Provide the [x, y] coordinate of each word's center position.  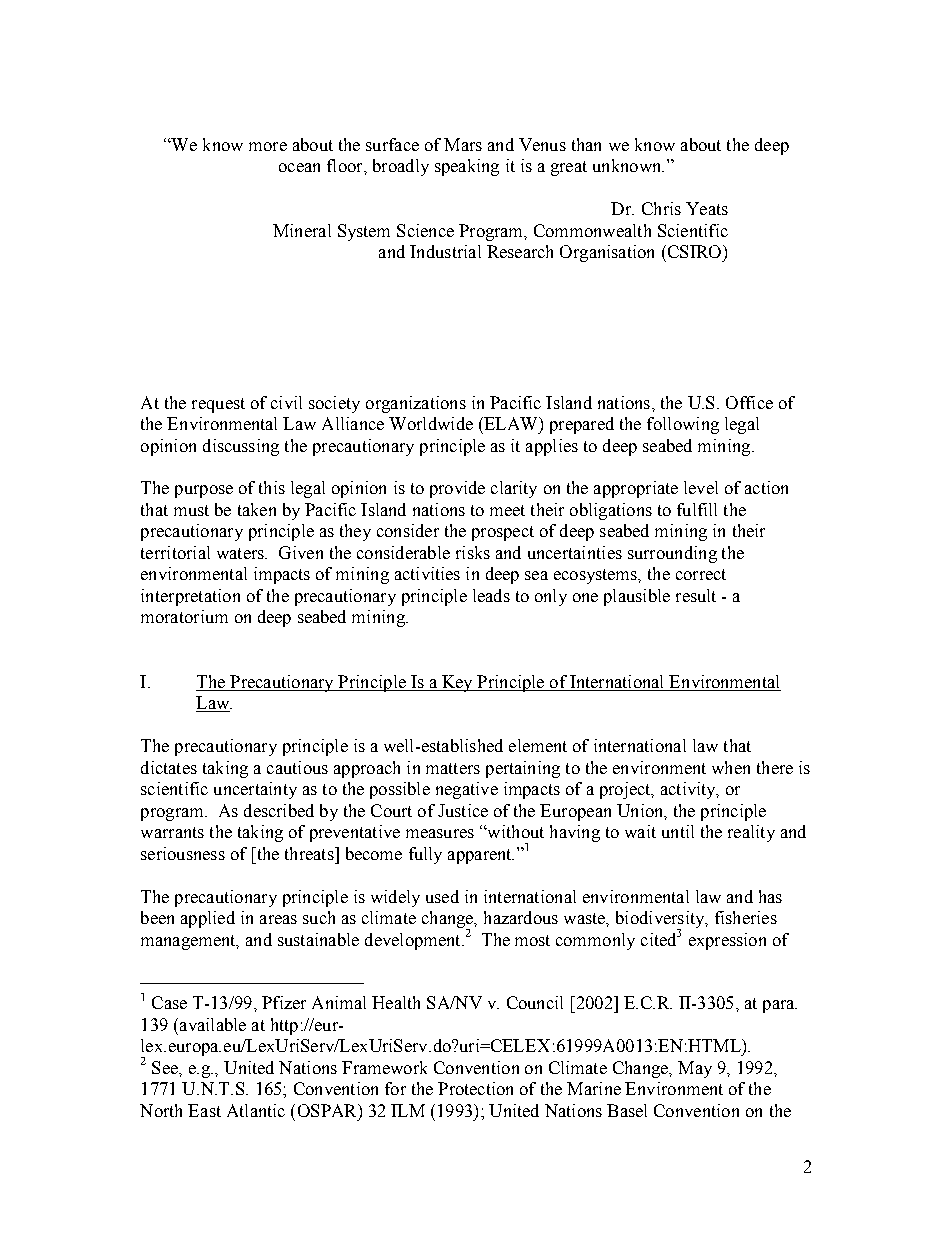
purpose [204, 491]
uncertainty [255, 790]
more [268, 146]
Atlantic [256, 1110]
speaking [467, 167]
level [701, 487]
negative [467, 790]
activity [689, 790]
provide [457, 489]
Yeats [707, 208]
